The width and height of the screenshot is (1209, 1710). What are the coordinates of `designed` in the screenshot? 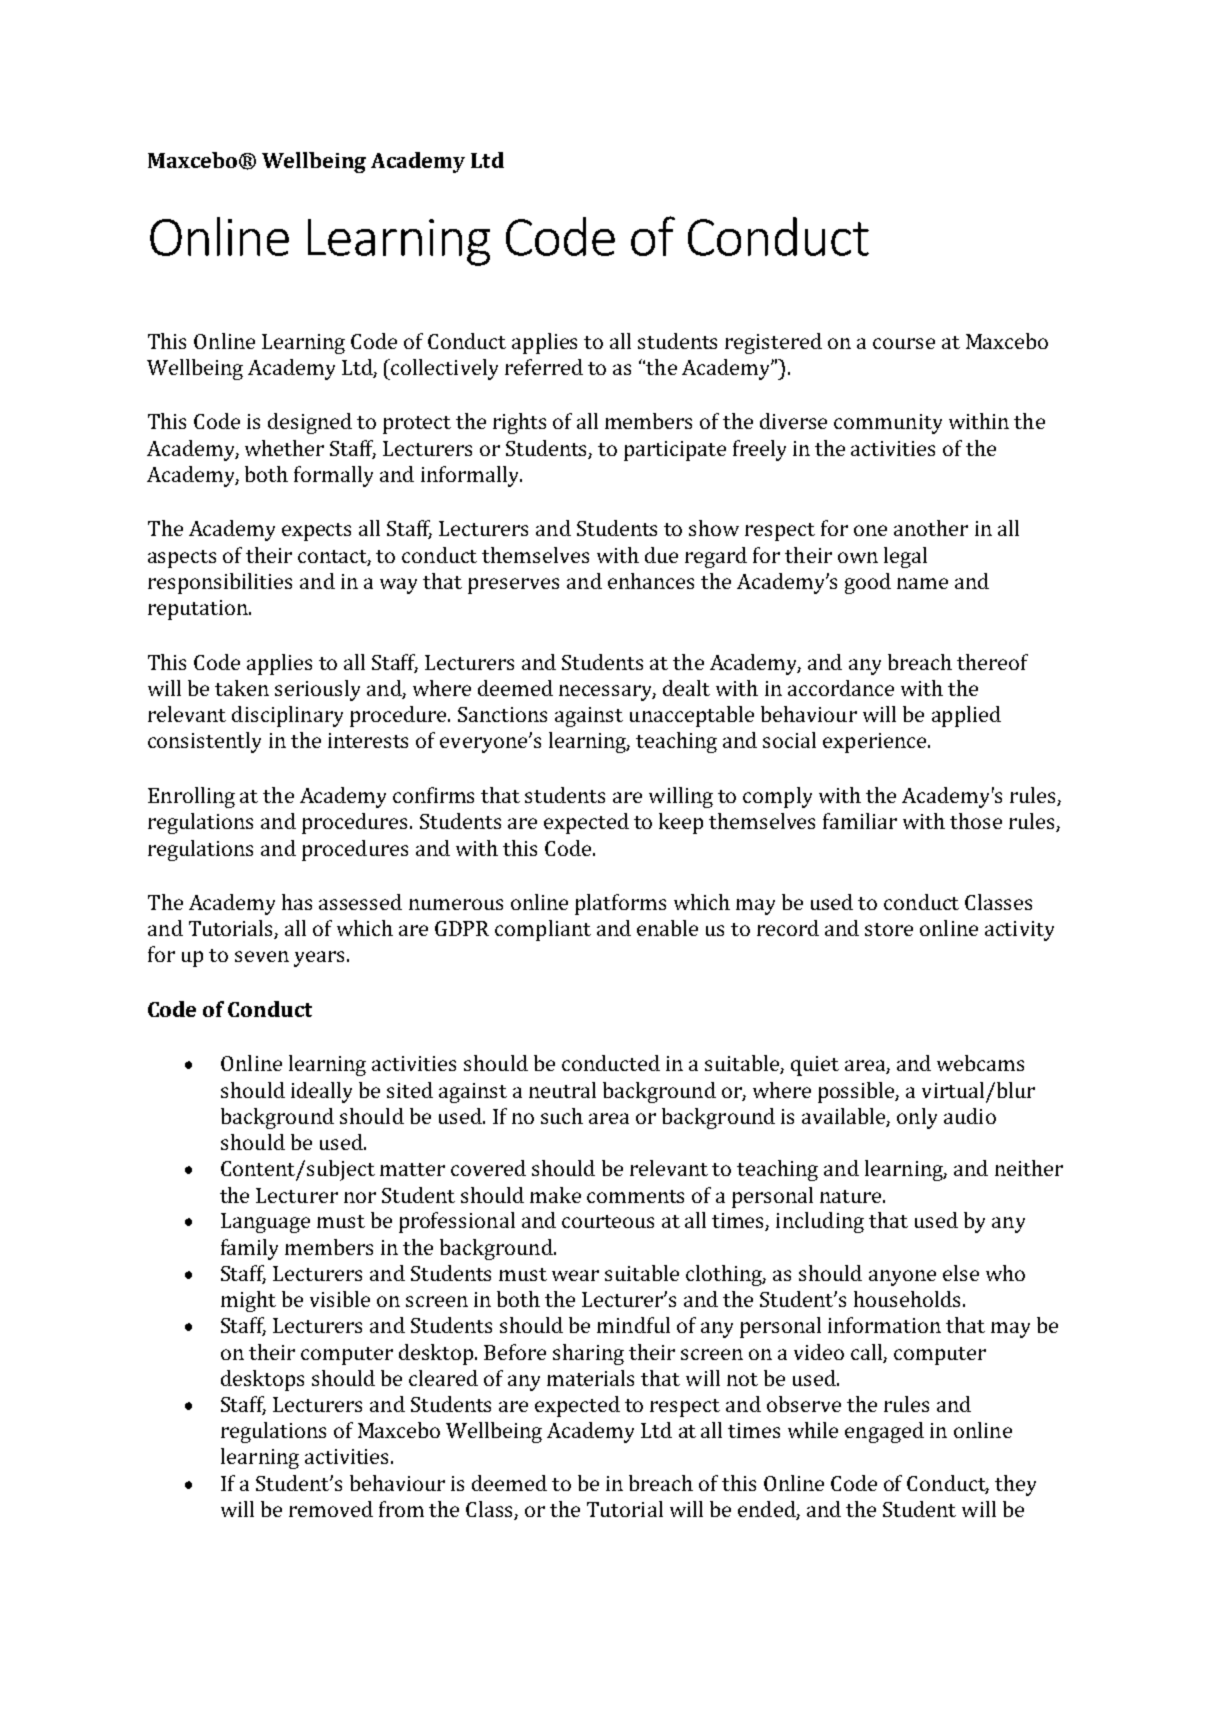 It's located at (310, 423).
